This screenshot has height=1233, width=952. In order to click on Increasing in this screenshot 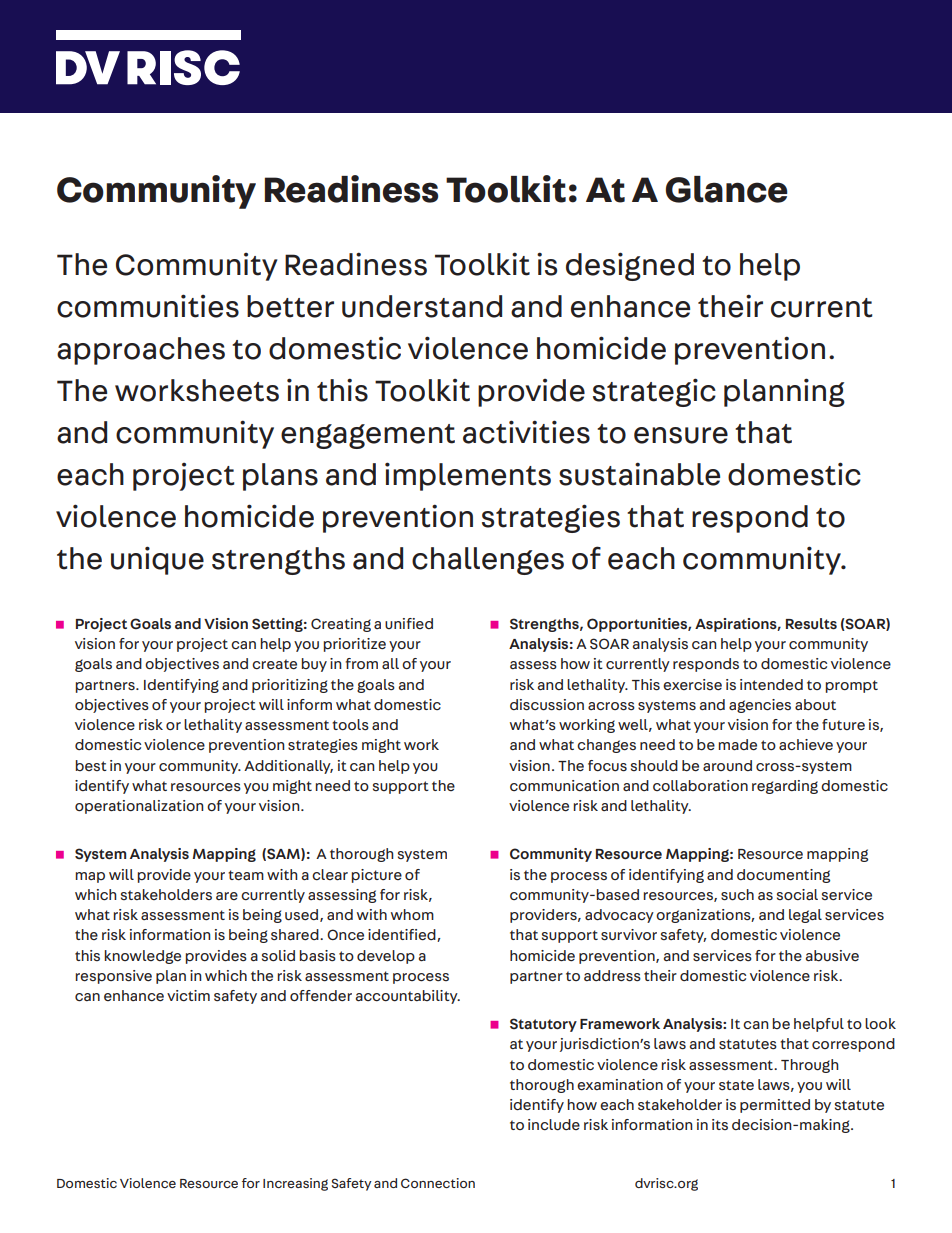, I will do `click(295, 1184)`.
